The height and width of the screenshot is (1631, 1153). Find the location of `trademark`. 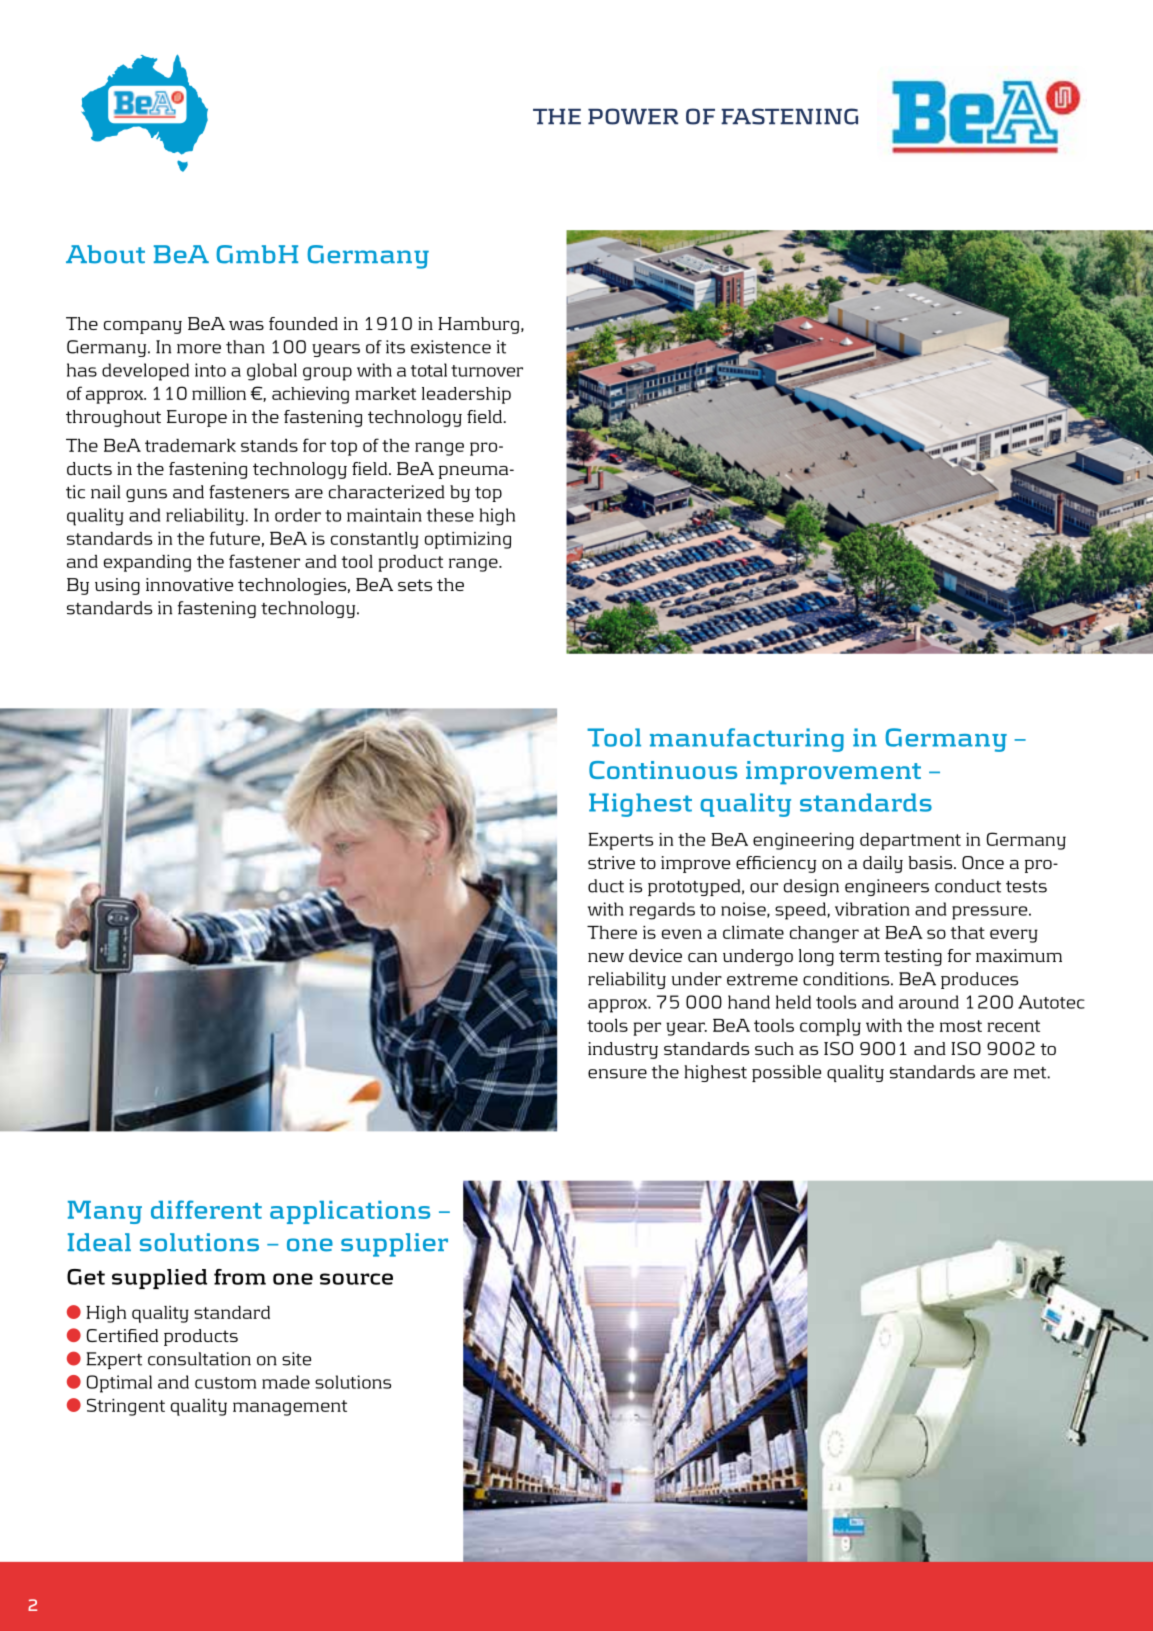

trademark is located at coordinates (190, 445).
